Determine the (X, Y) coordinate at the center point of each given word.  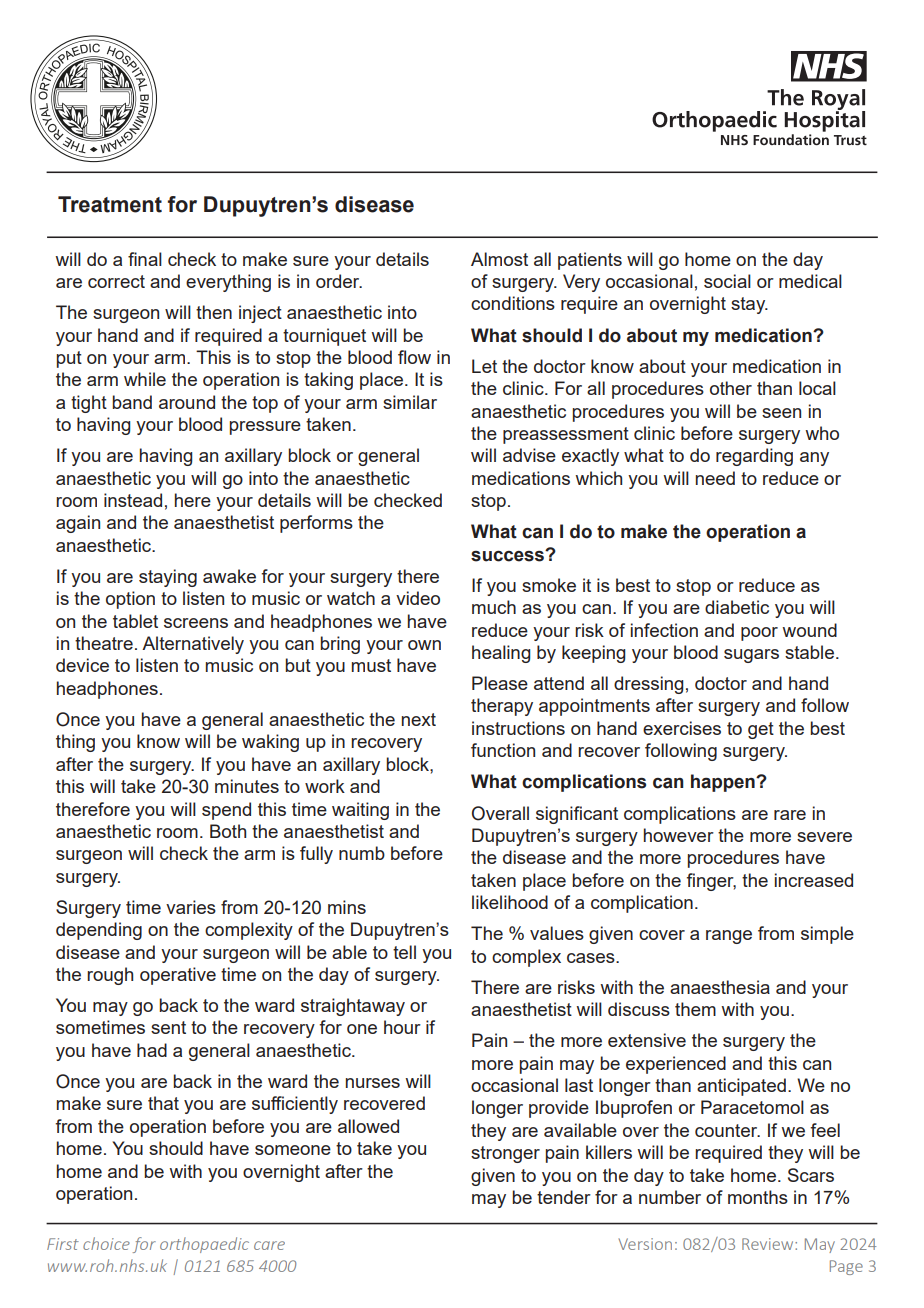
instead (133, 500)
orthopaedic (204, 1245)
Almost (499, 259)
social (727, 281)
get (761, 730)
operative (178, 976)
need (715, 478)
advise (529, 455)
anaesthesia (720, 987)
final (145, 259)
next (419, 719)
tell (404, 952)
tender (564, 1197)
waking (270, 743)
